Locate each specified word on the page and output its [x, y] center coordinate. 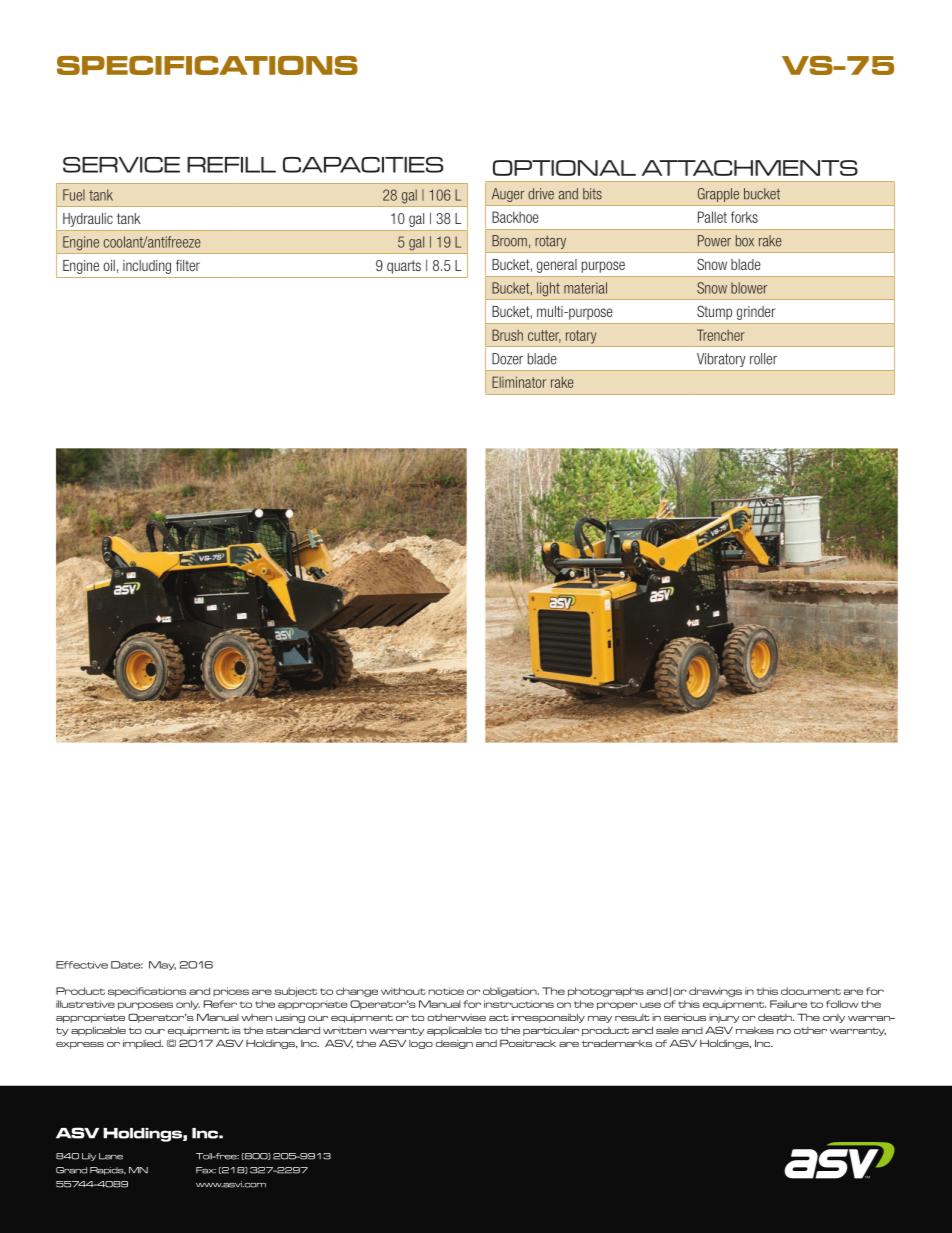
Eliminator [519, 382]
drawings [715, 992]
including [147, 267]
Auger [508, 195]
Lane [111, 1156]
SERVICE [121, 165]
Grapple [718, 195]
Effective [82, 965]
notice [446, 991]
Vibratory [721, 360]
